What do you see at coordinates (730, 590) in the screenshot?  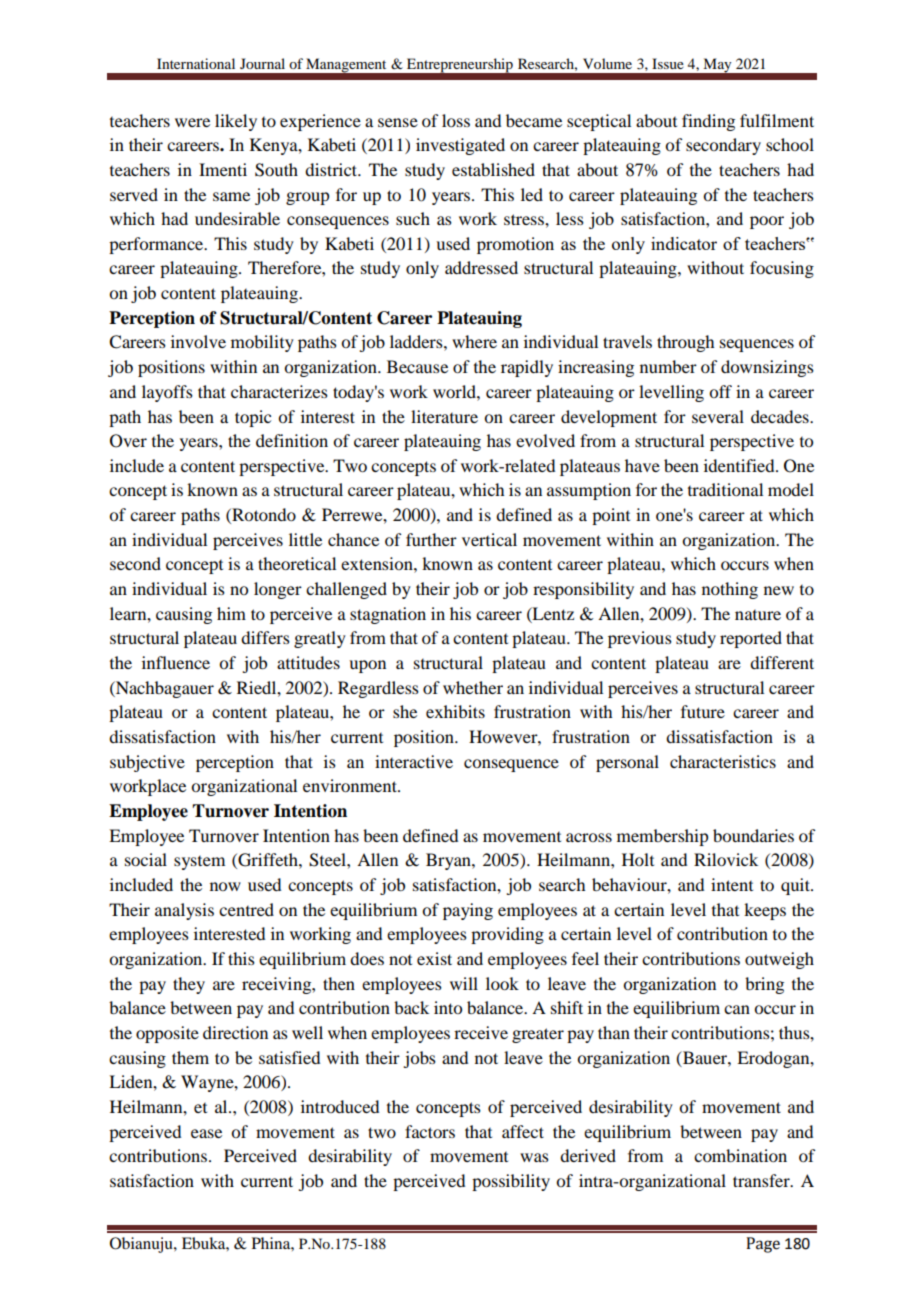 I see `nothing` at bounding box center [730, 590].
